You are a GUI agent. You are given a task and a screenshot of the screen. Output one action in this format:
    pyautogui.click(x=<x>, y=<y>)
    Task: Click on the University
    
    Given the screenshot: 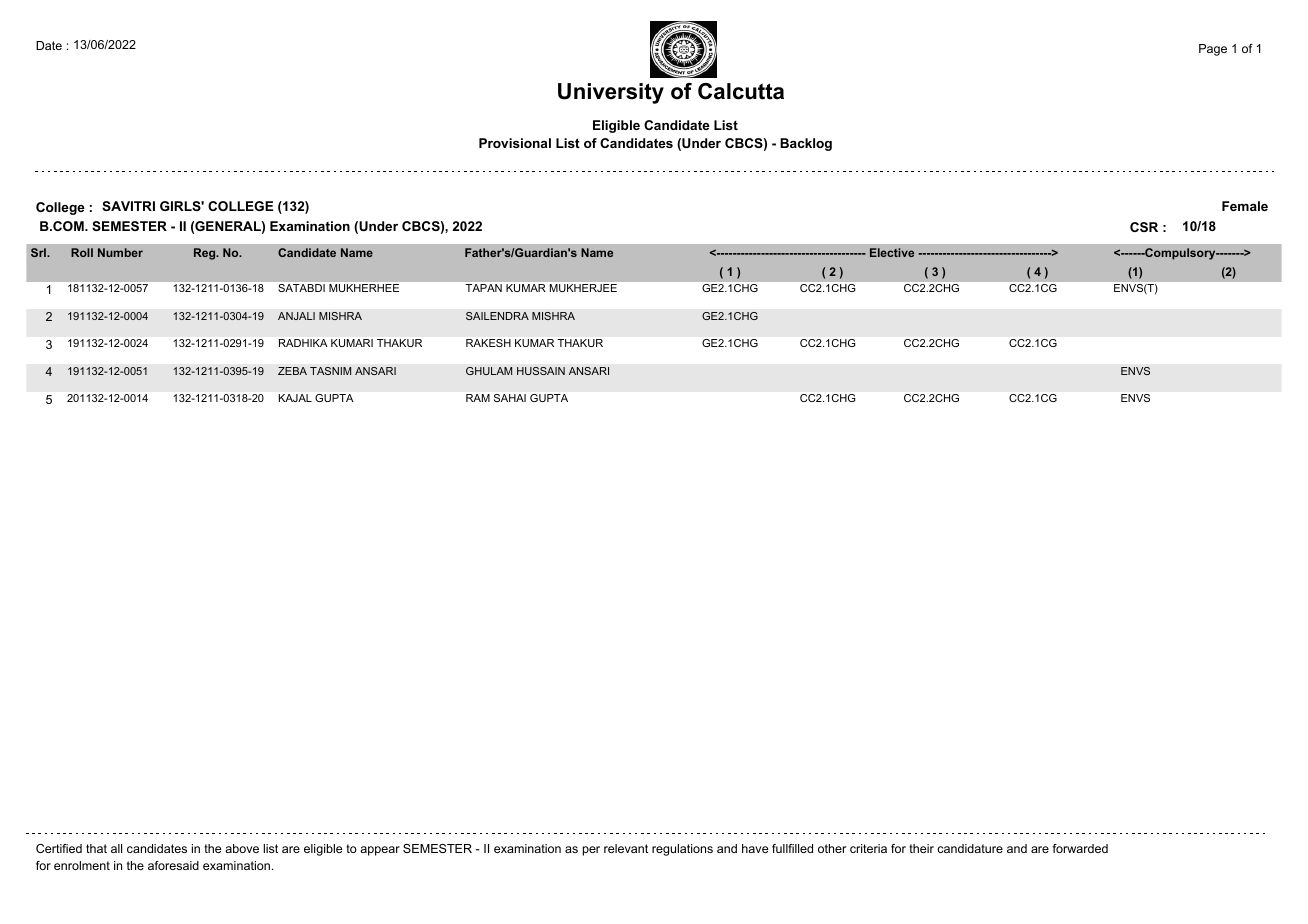 What is the action you would take?
    pyautogui.click(x=611, y=93)
